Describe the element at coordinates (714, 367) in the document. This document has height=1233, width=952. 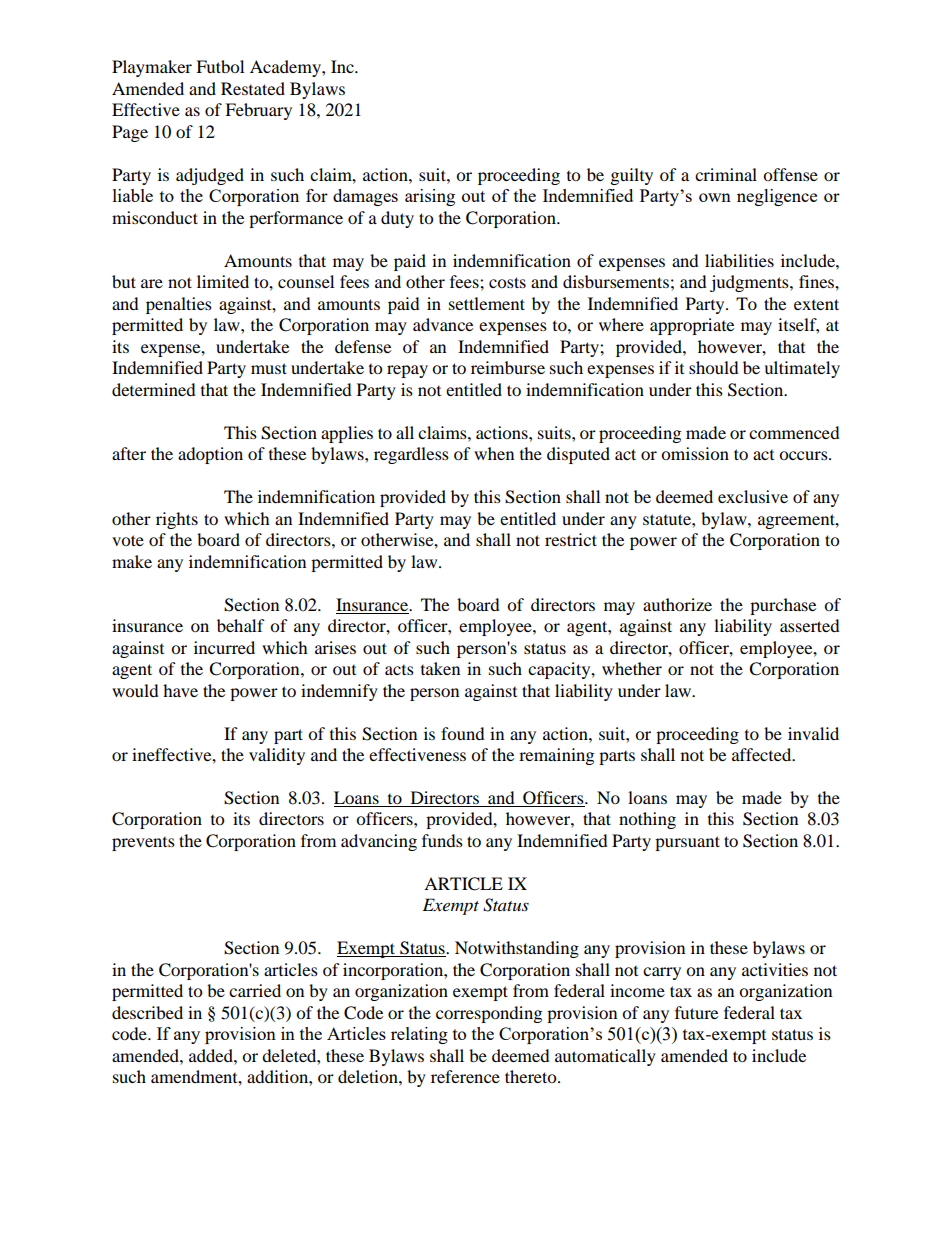
I see `should` at that location.
